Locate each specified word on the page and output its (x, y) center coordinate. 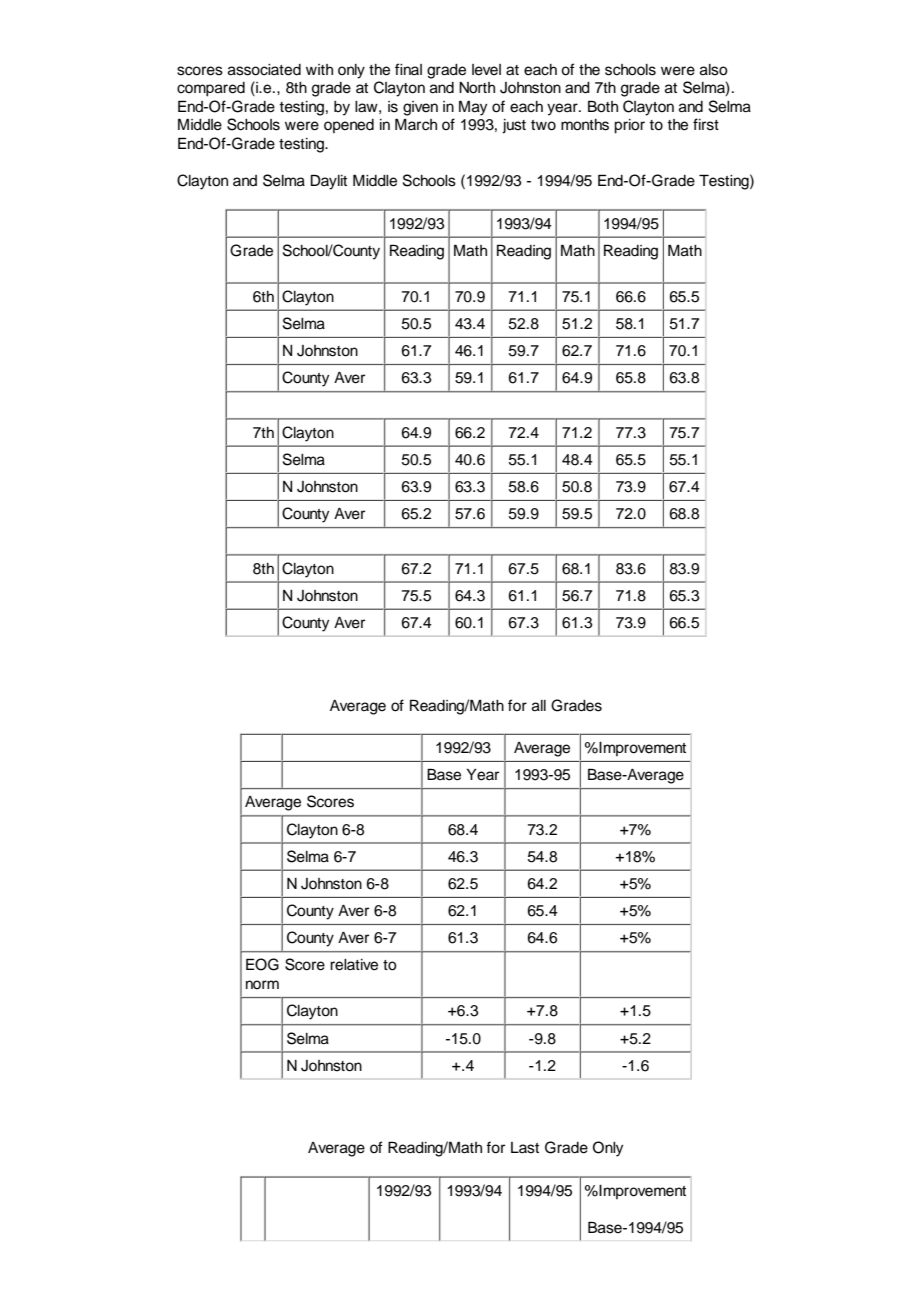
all (539, 706)
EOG (262, 964)
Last (525, 1148)
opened (349, 126)
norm (262, 984)
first (706, 124)
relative (354, 965)
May (473, 108)
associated (264, 70)
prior (629, 126)
